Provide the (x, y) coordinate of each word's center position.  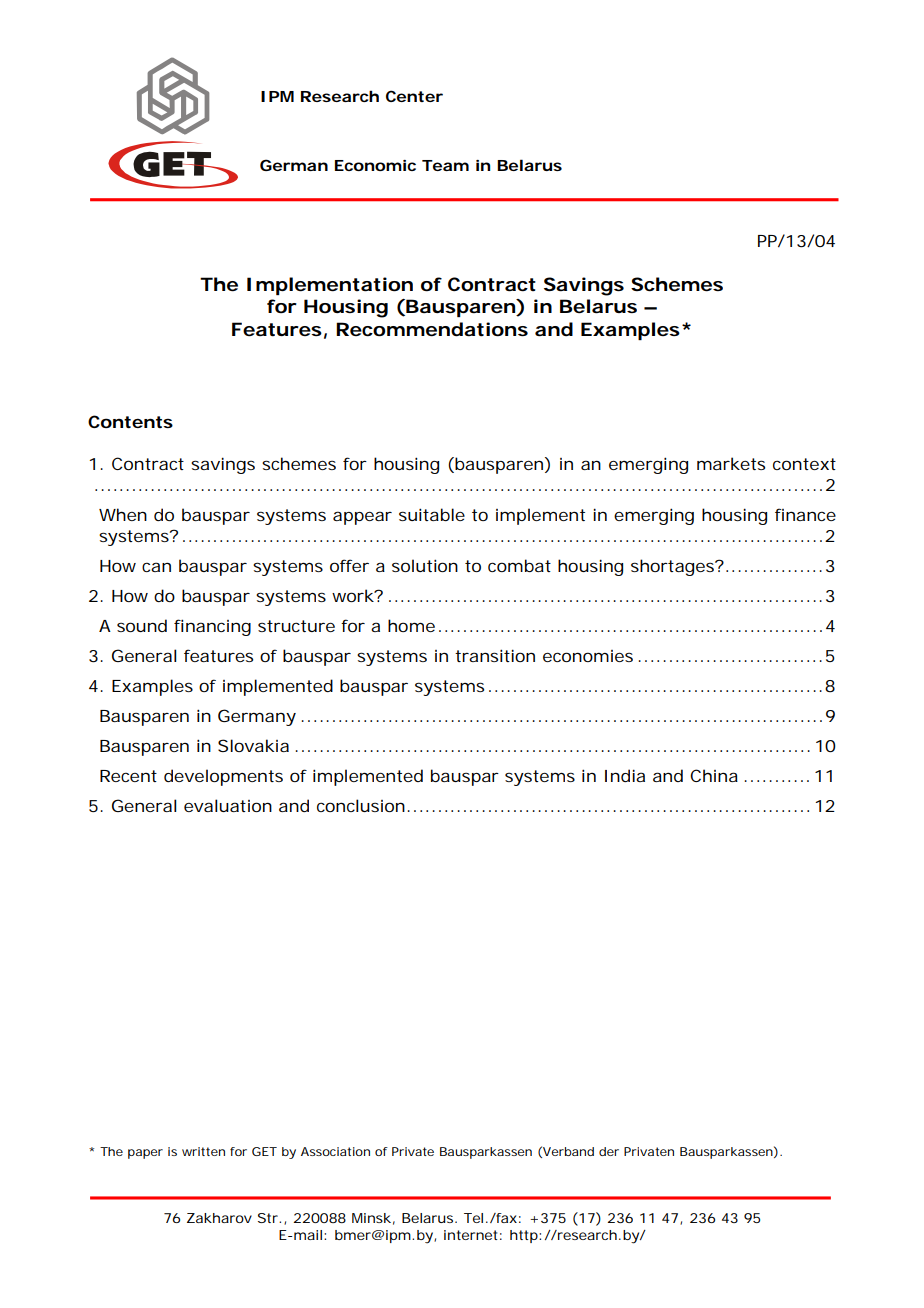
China (714, 775)
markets (731, 463)
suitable (432, 514)
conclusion (361, 805)
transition (495, 655)
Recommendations (432, 329)
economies (588, 656)
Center (414, 96)
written (203, 1151)
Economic (375, 165)
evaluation (228, 805)
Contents (130, 421)
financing (212, 627)
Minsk (371, 1218)
